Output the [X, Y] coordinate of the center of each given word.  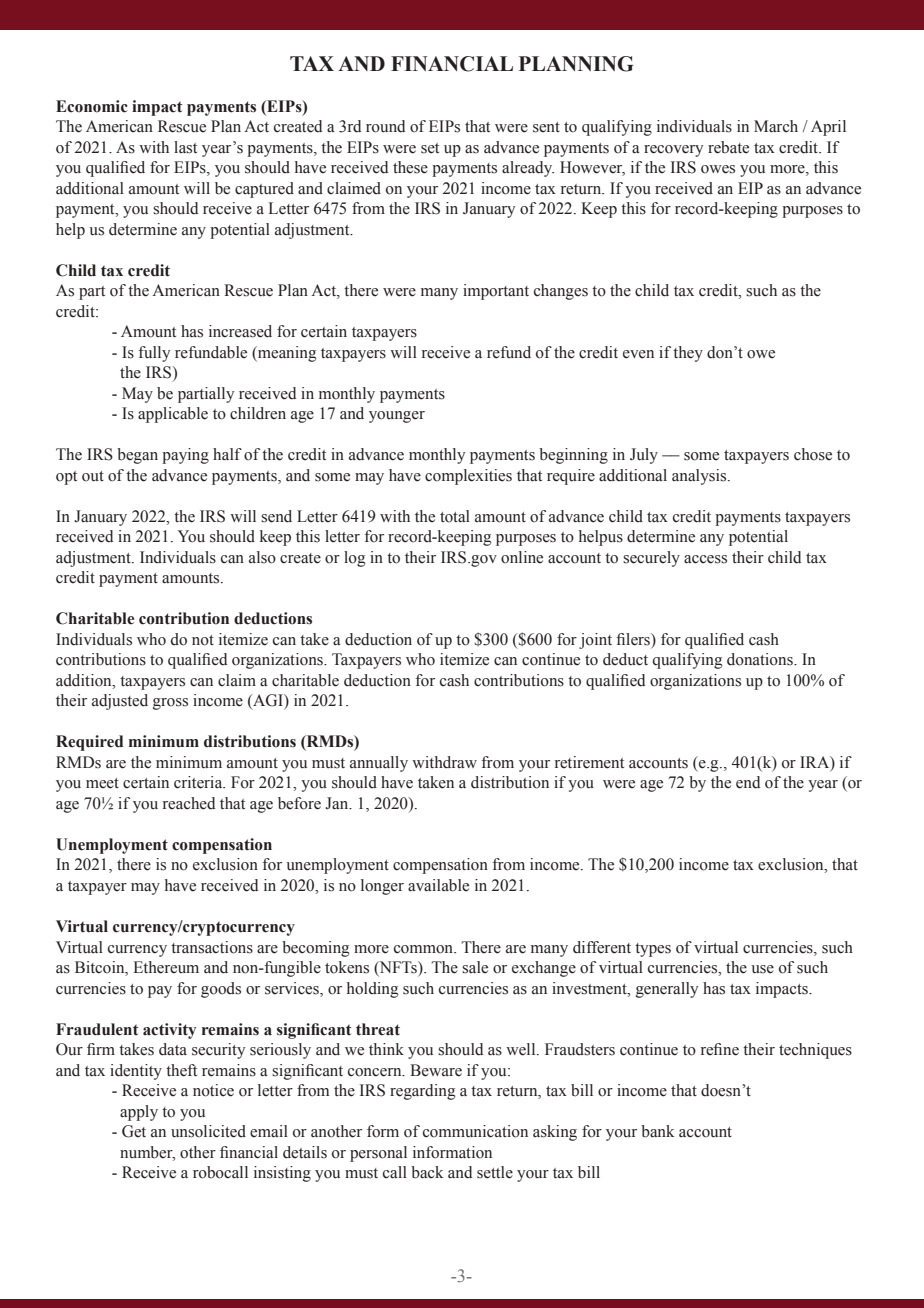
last [185, 147]
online [522, 557]
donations [761, 659]
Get [134, 1131]
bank [658, 1131]
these [410, 167]
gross [170, 704]
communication [475, 1131]
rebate [728, 147]
